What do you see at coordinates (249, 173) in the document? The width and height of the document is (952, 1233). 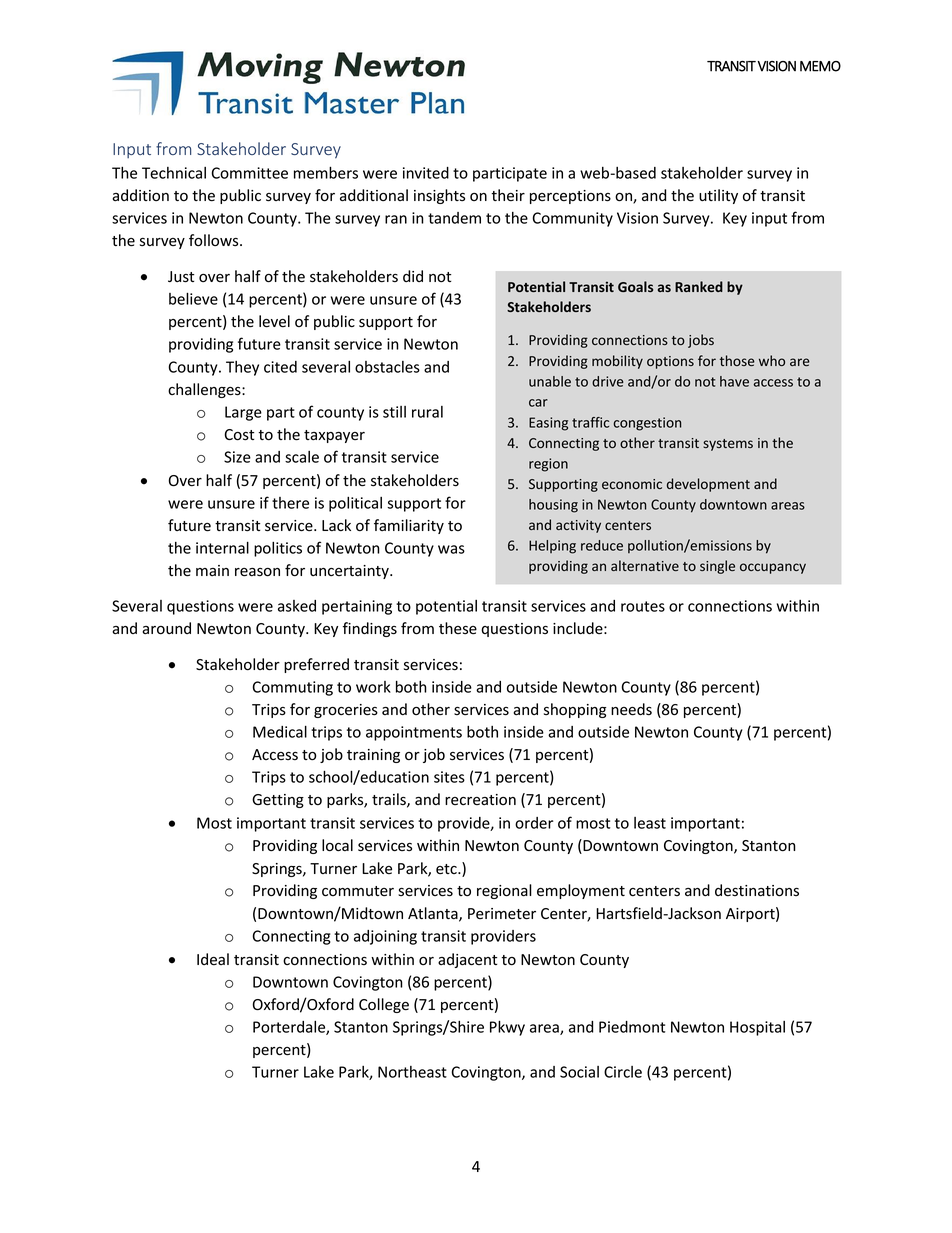 I see `Committee` at bounding box center [249, 173].
